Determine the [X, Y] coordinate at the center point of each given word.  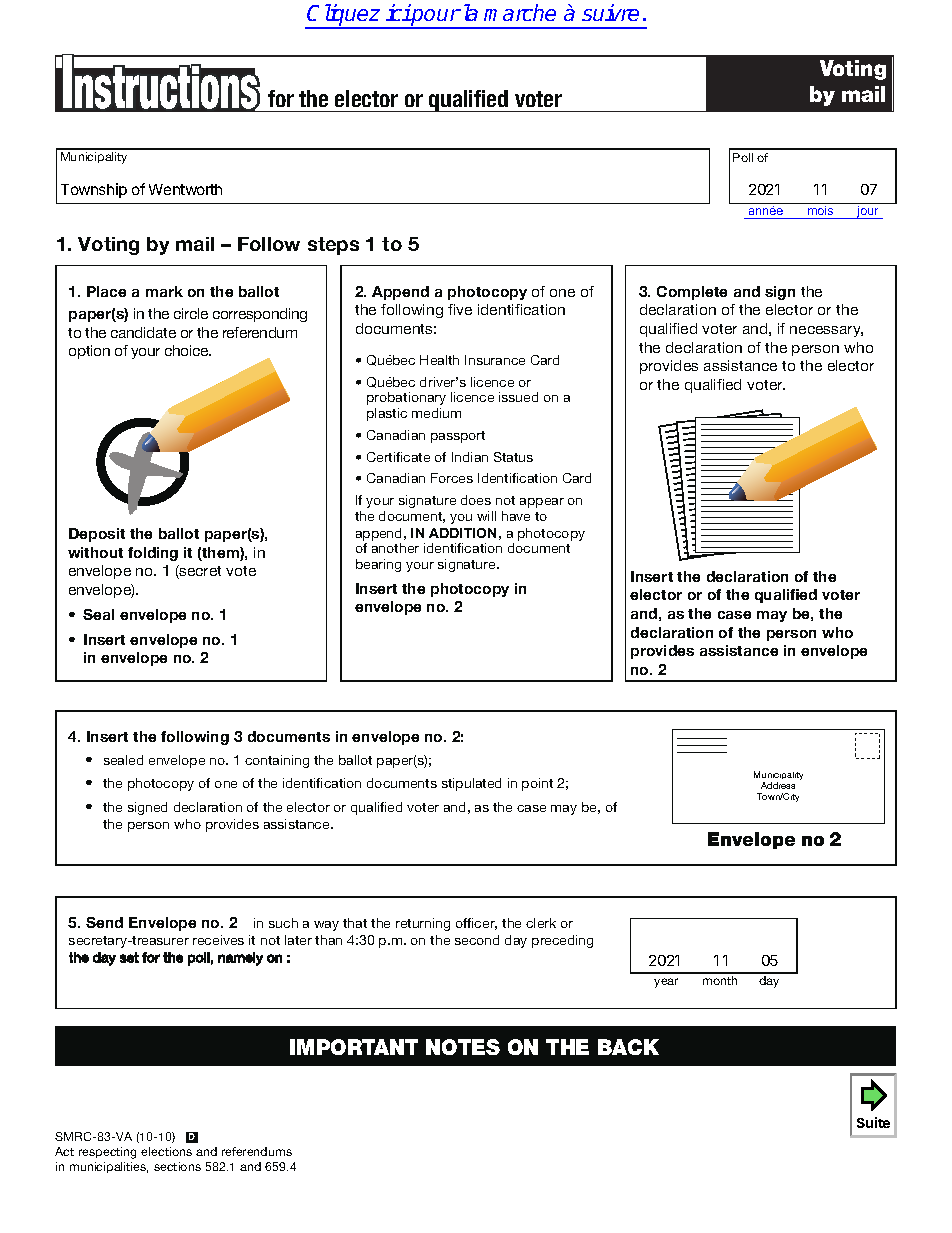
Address [778, 785]
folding [153, 554]
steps [333, 246]
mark [164, 291]
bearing [378, 565]
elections [166, 1151]
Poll [743, 157]
